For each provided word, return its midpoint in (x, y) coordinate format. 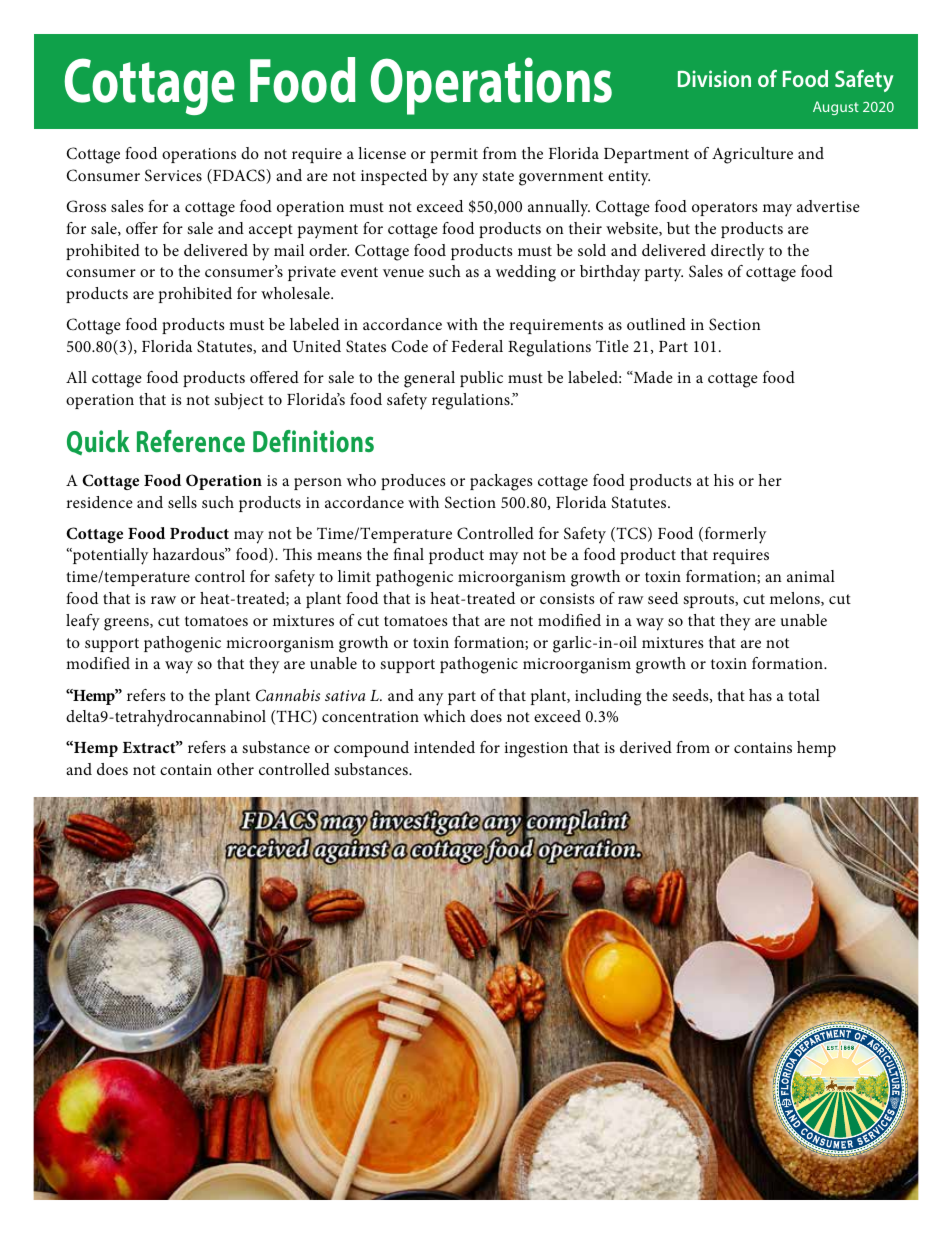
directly (738, 252)
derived (646, 747)
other (235, 769)
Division (714, 78)
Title (612, 346)
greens (127, 624)
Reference (191, 441)
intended (444, 747)
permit (454, 155)
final (408, 554)
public (481, 379)
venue (403, 273)
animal (811, 576)
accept (271, 231)
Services (173, 175)
